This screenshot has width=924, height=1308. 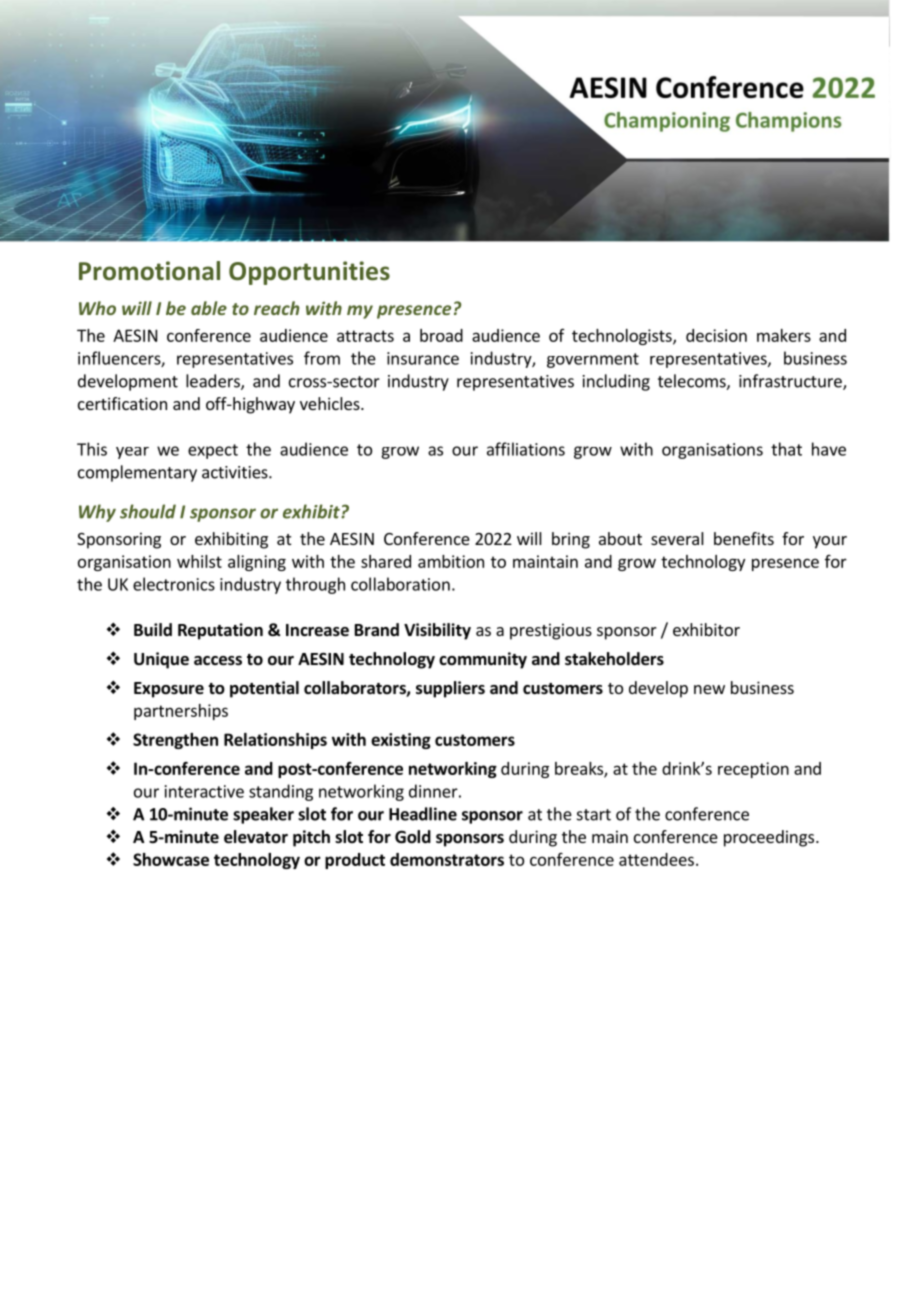 I want to click on Promotional, so click(x=149, y=271).
